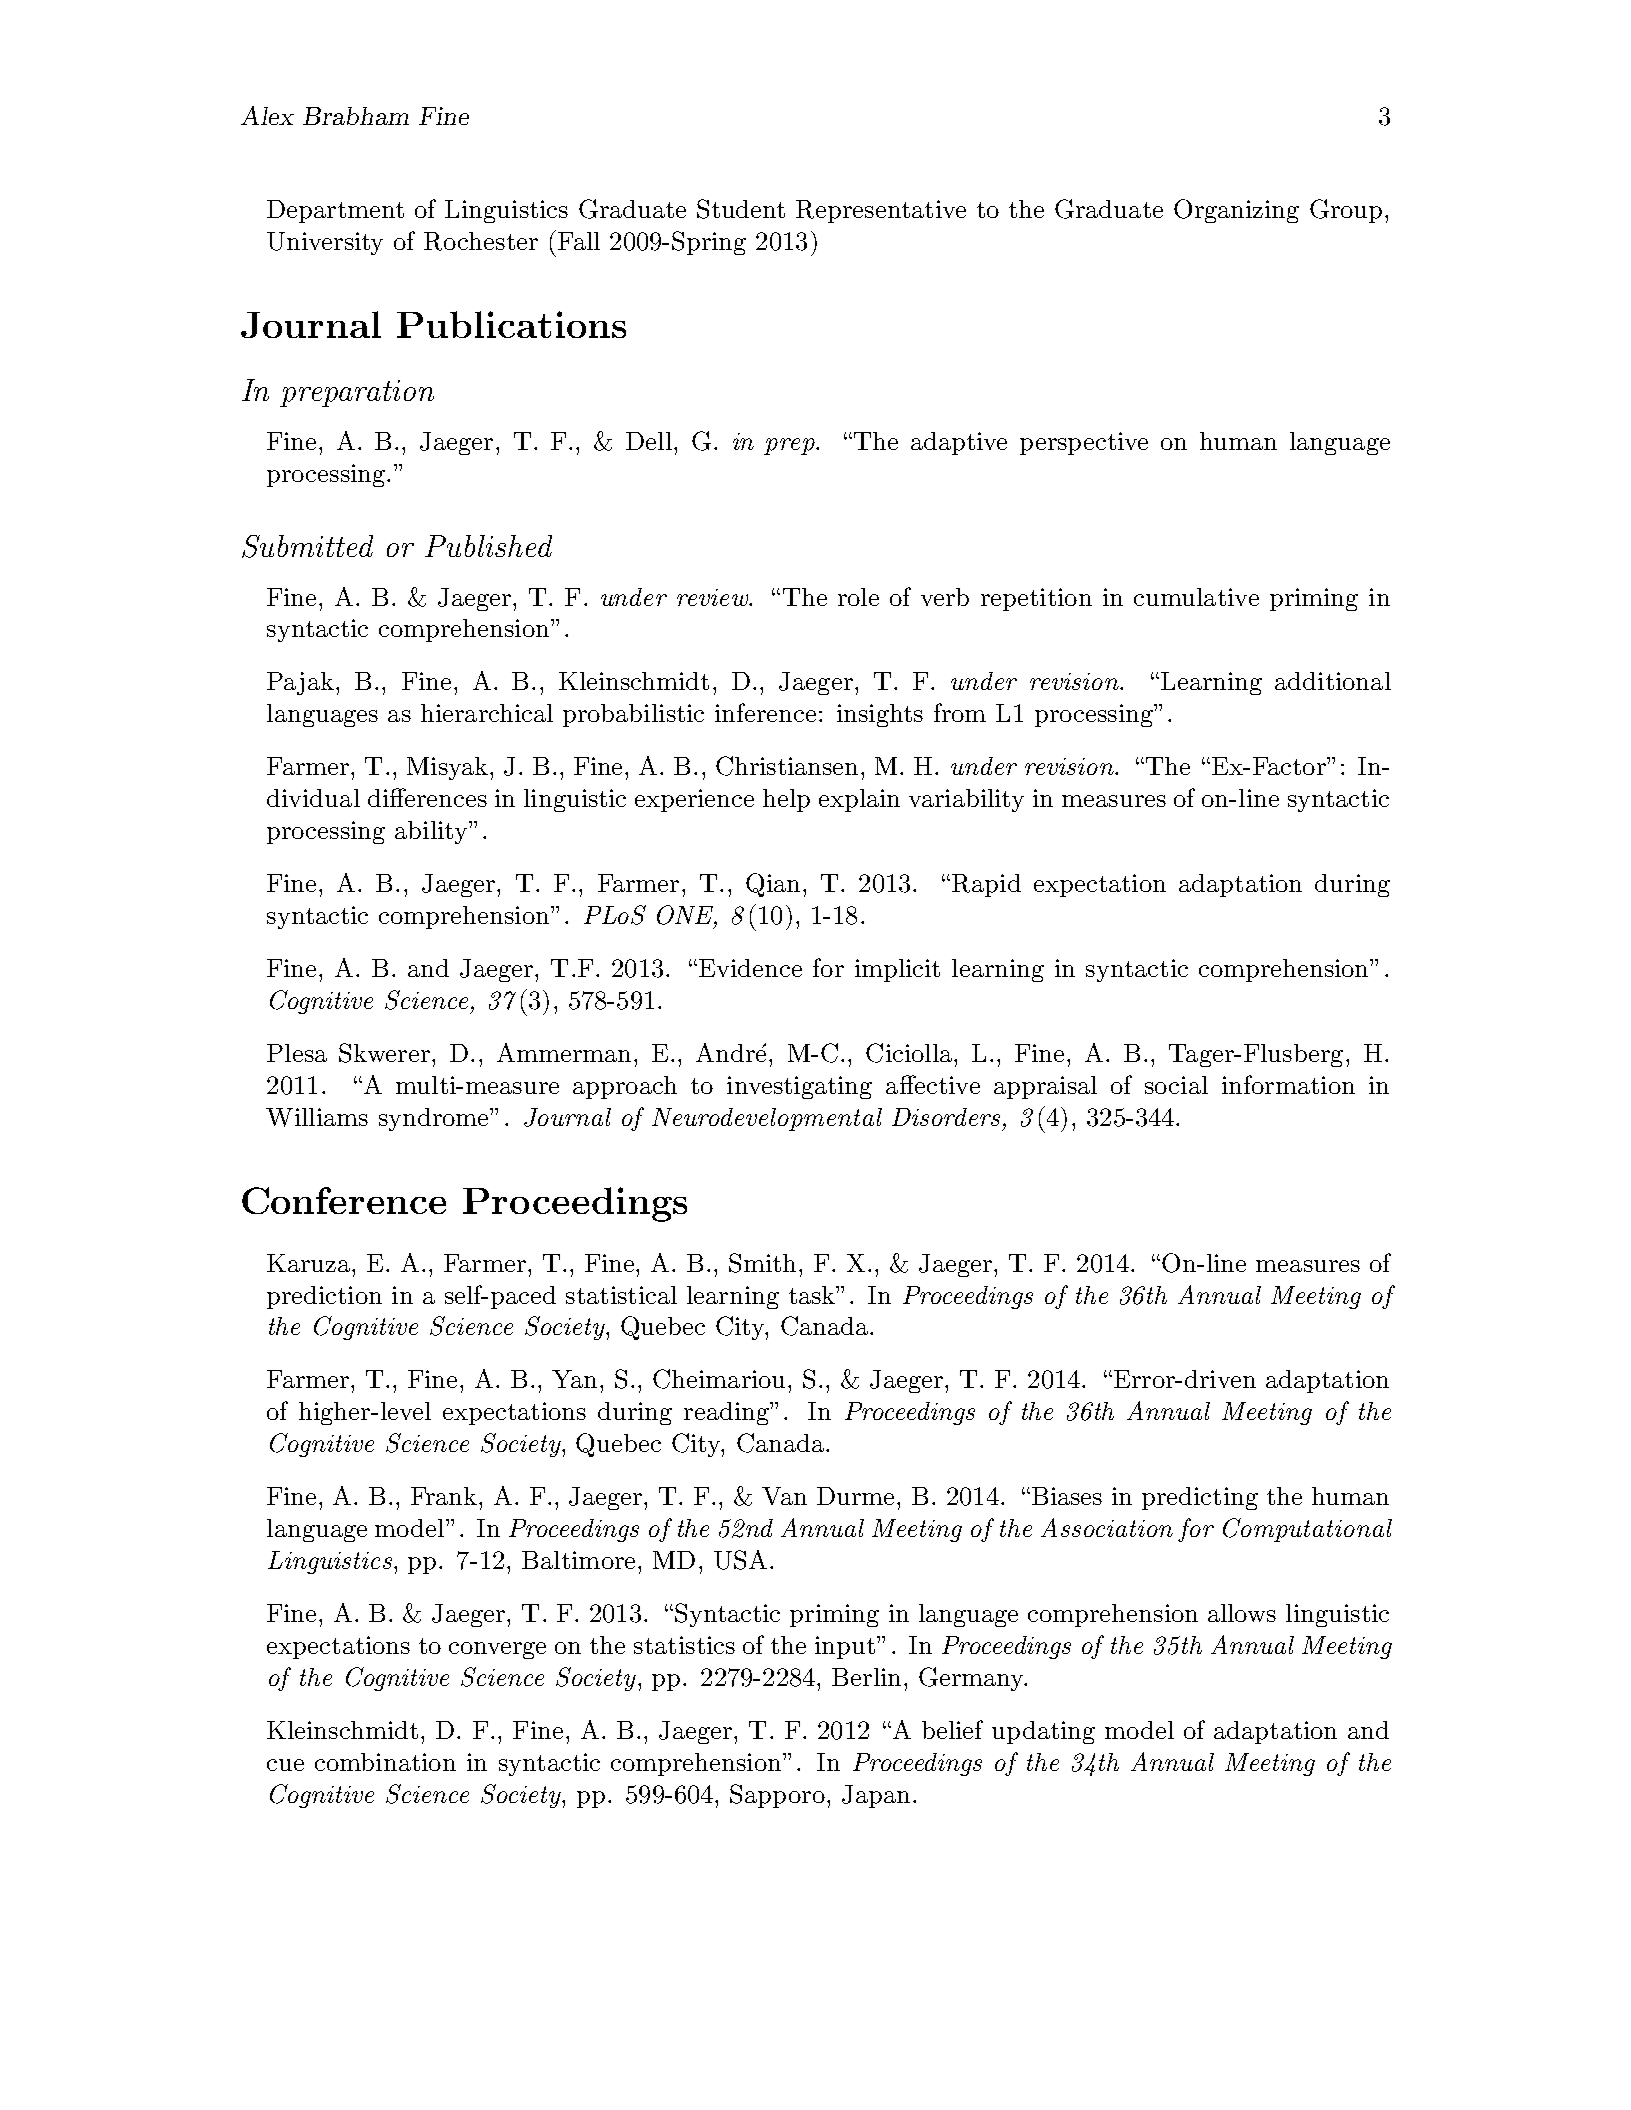  Describe the element at coordinates (777, 1796) in the screenshot. I see `Sapporo` at that location.
